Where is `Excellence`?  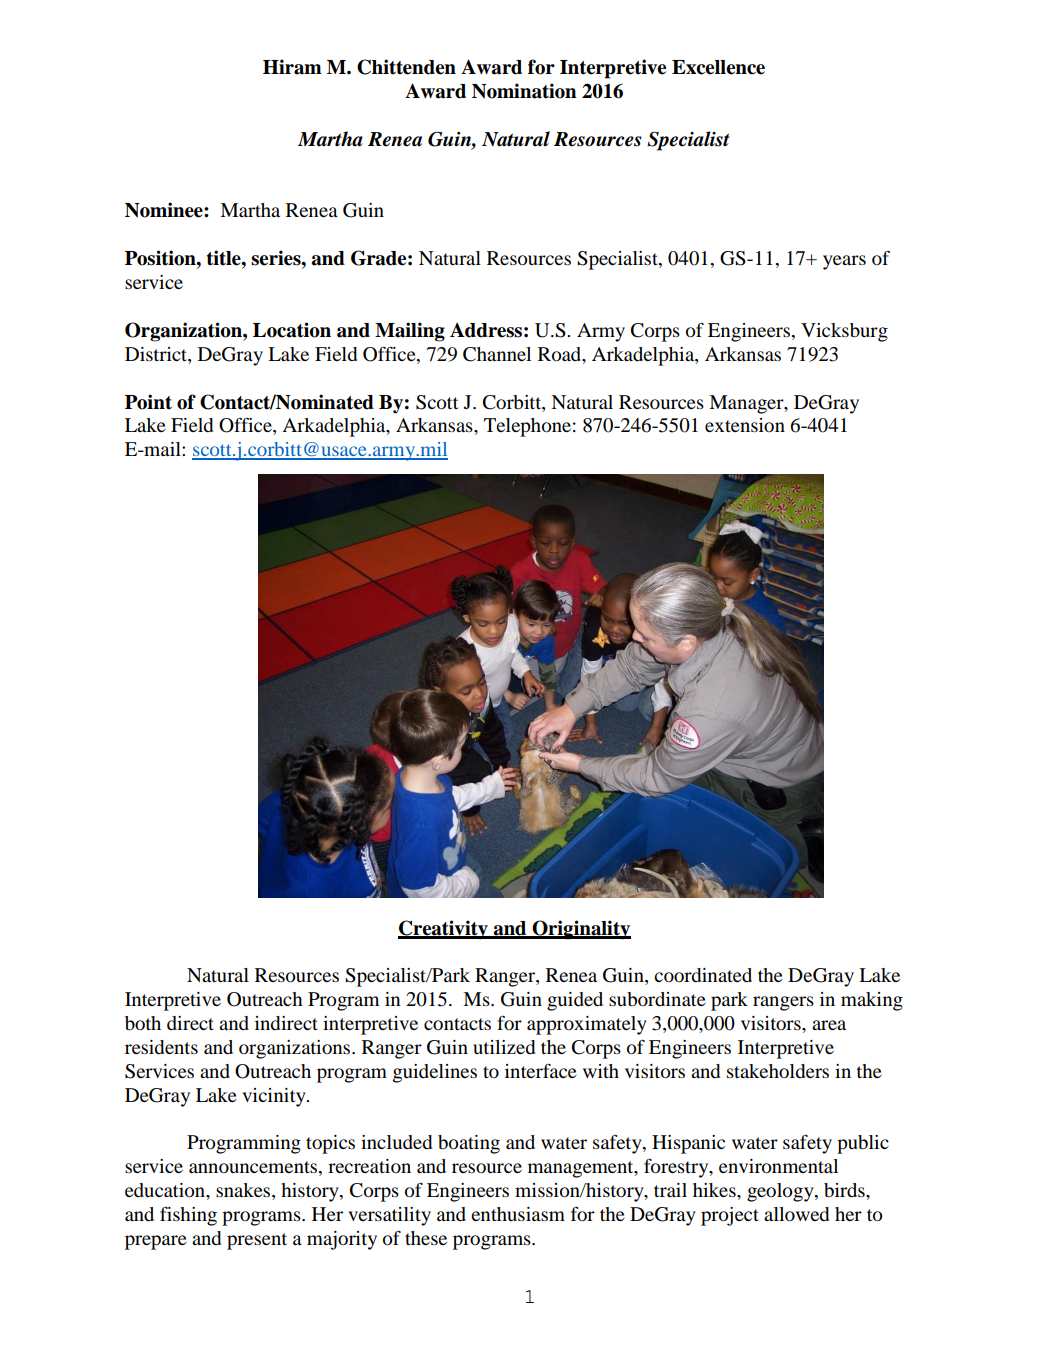 Excellence is located at coordinates (718, 67).
